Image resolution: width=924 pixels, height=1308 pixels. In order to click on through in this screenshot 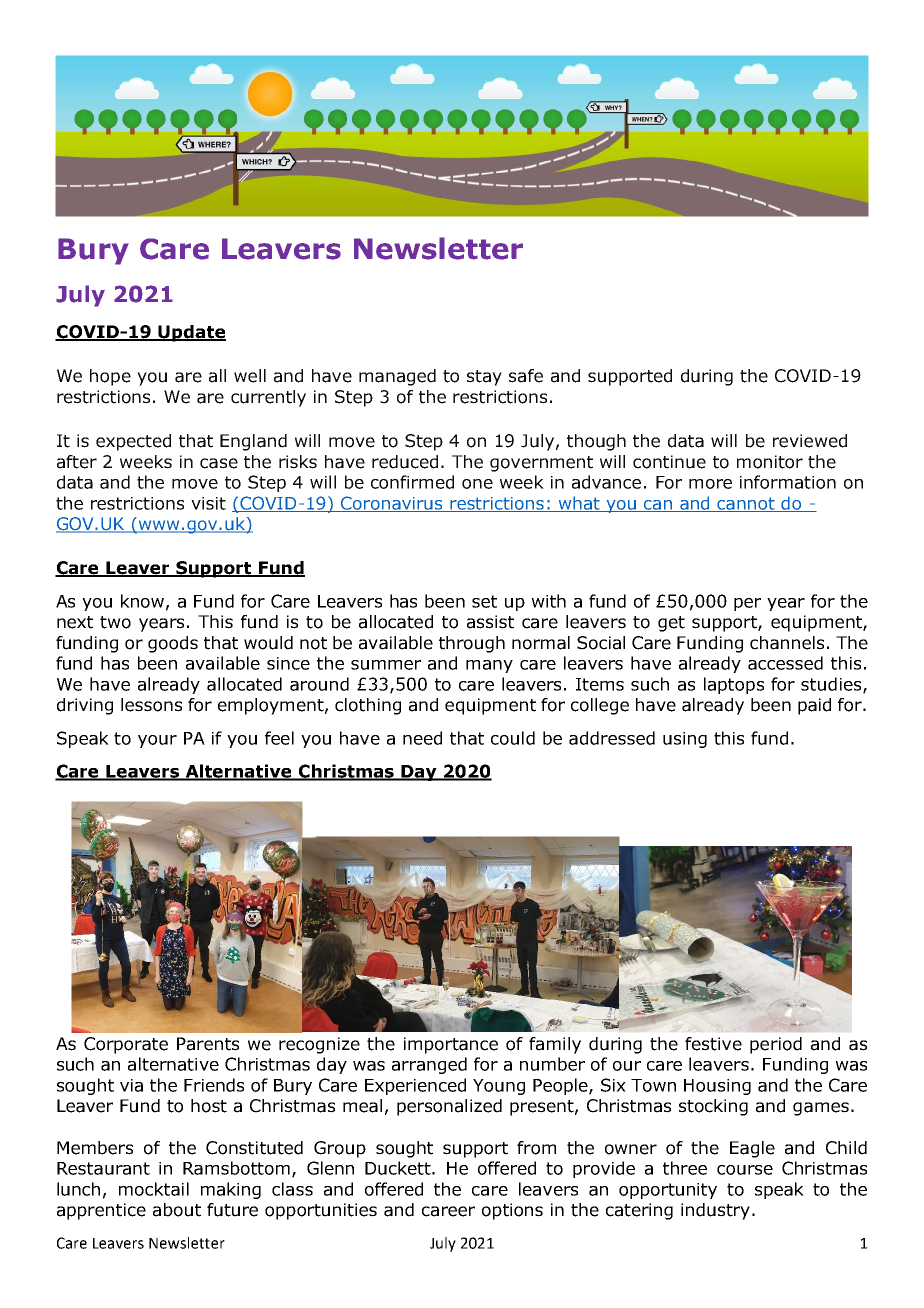, I will do `click(472, 644)`.
